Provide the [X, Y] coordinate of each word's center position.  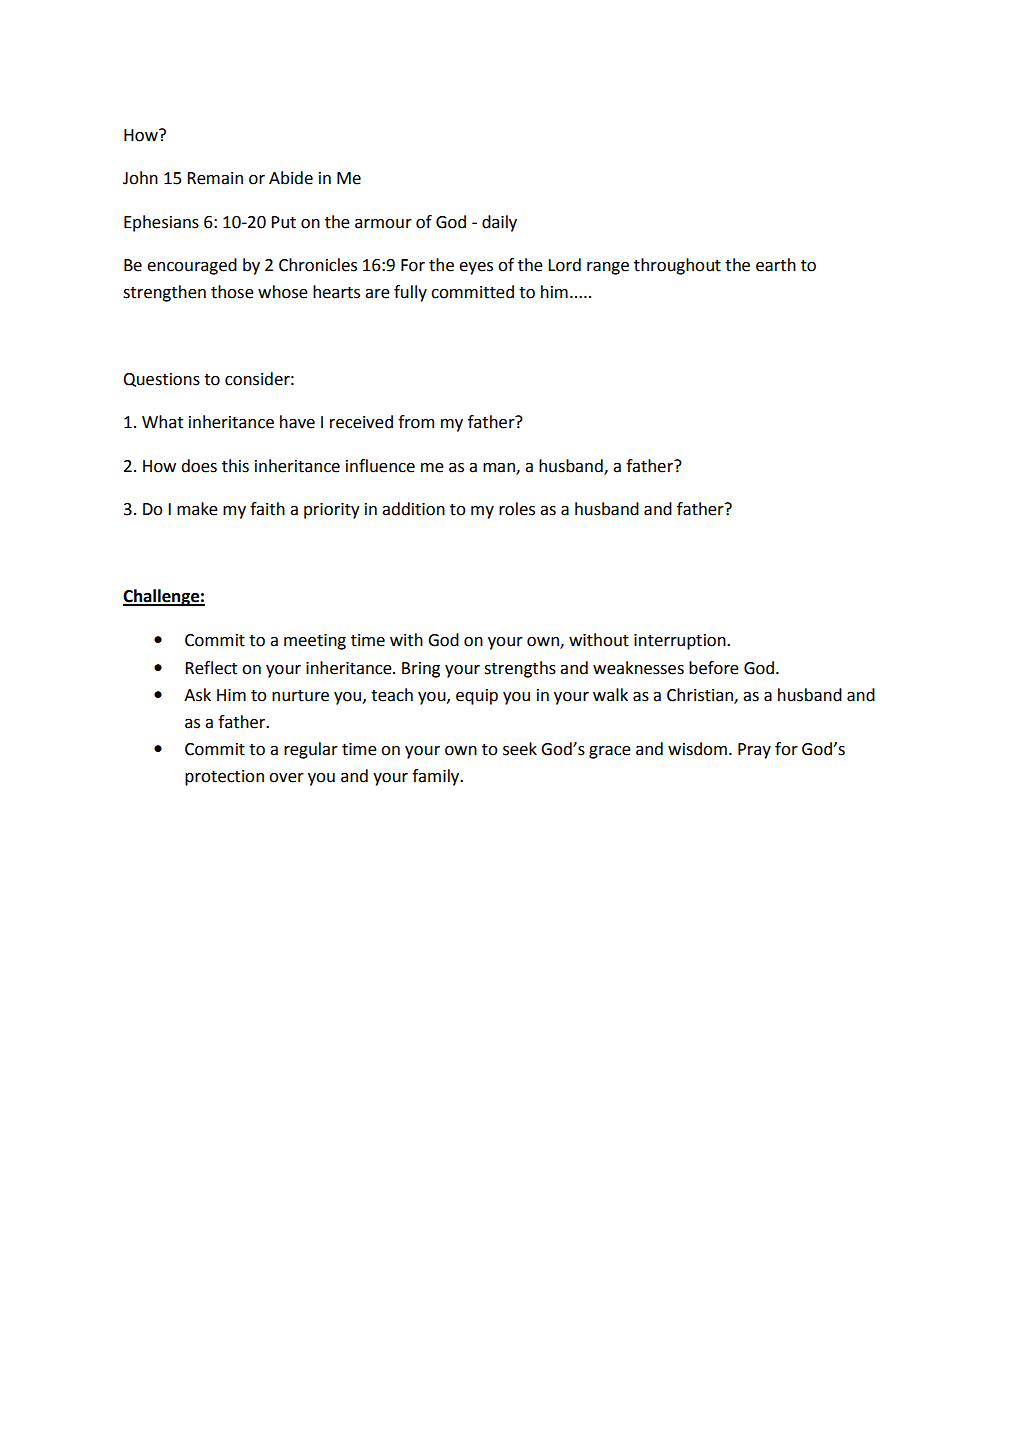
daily [499, 223]
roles [517, 509]
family [437, 777]
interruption [681, 642]
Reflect [211, 668]
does [199, 466]
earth [776, 265]
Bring [421, 670]
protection [224, 778]
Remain [215, 178]
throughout [677, 266]
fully [410, 293]
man [500, 468]
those [232, 292]
